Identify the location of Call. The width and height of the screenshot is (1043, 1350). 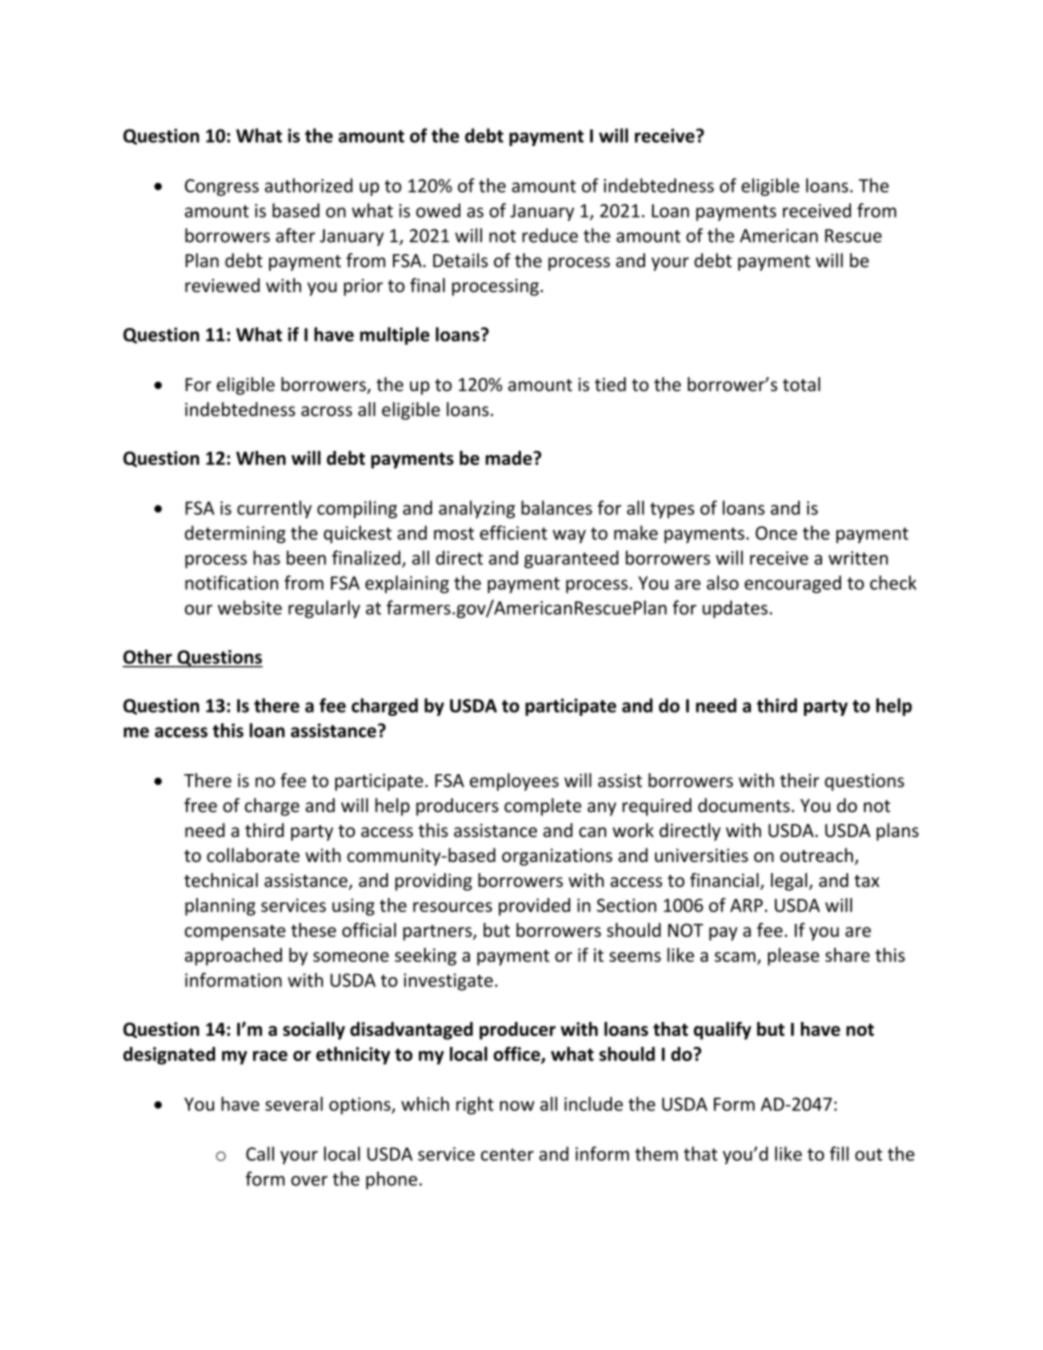
(260, 1153).
